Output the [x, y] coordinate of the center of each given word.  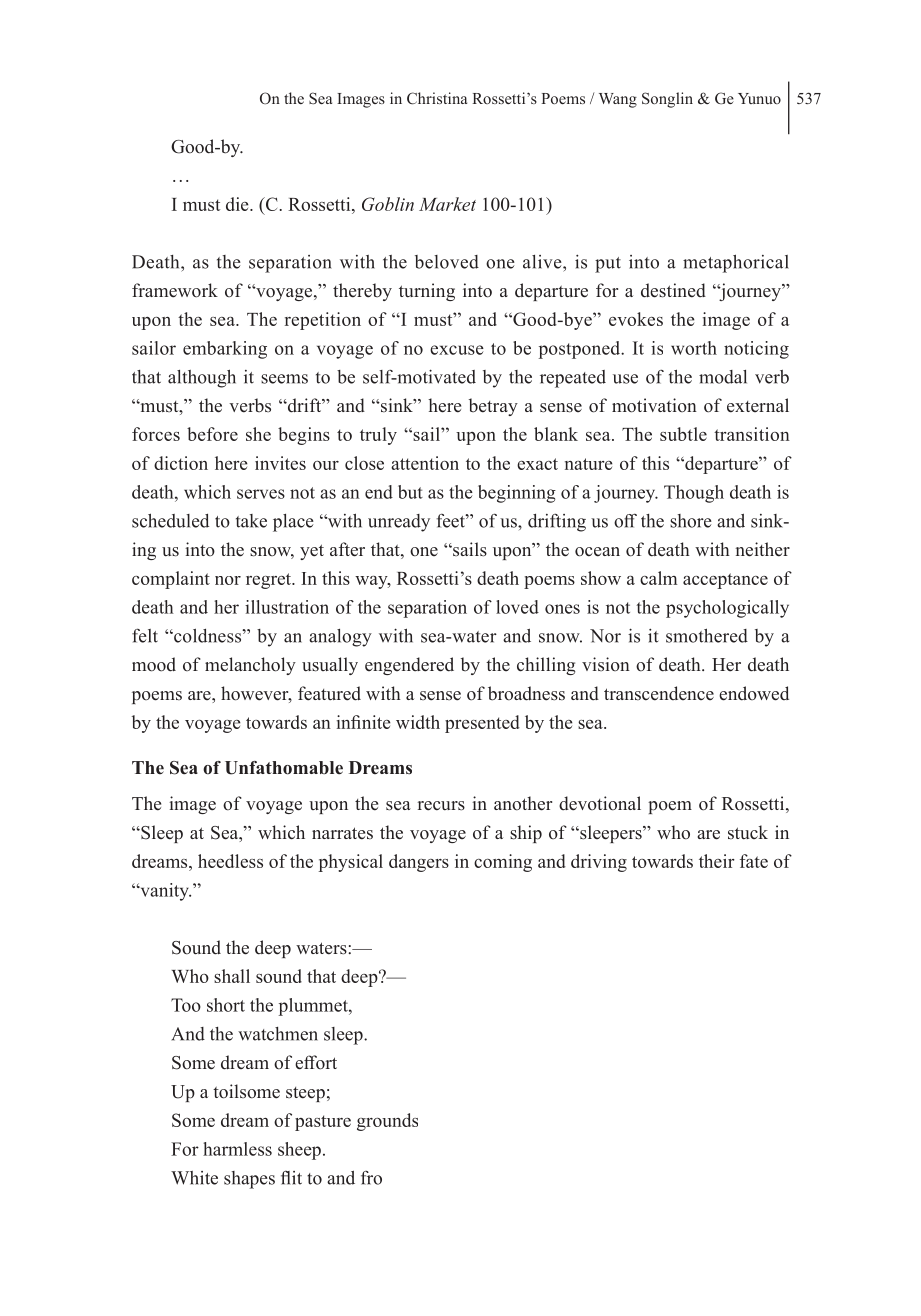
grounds [387, 1122]
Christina [437, 98]
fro [371, 1178]
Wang [618, 100]
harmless [237, 1149]
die [238, 204]
